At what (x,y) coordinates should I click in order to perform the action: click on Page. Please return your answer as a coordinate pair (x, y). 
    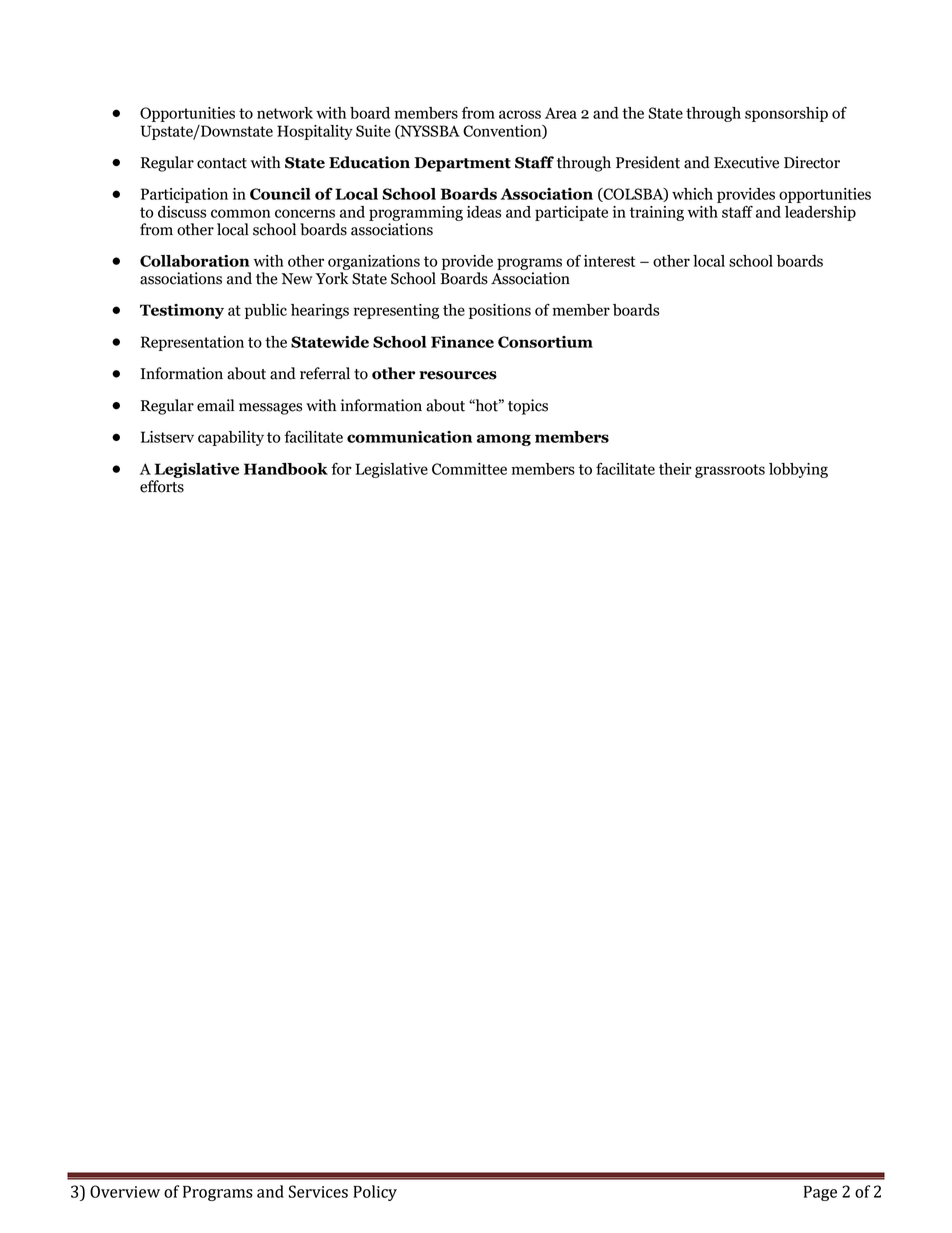
    Looking at the image, I should click on (820, 1193).
